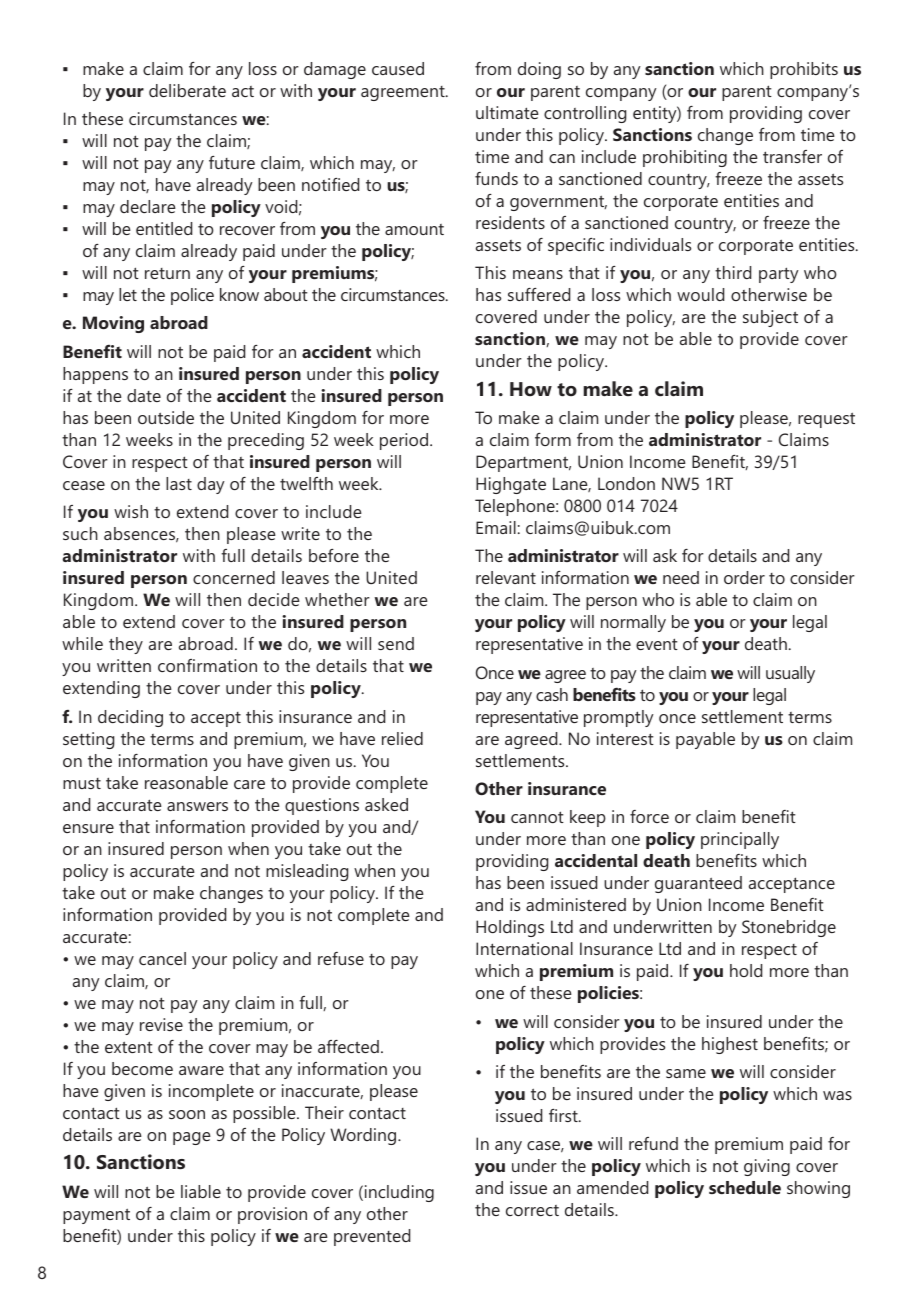  Describe the element at coordinates (162, 958) in the screenshot. I see `cancel` at that location.
